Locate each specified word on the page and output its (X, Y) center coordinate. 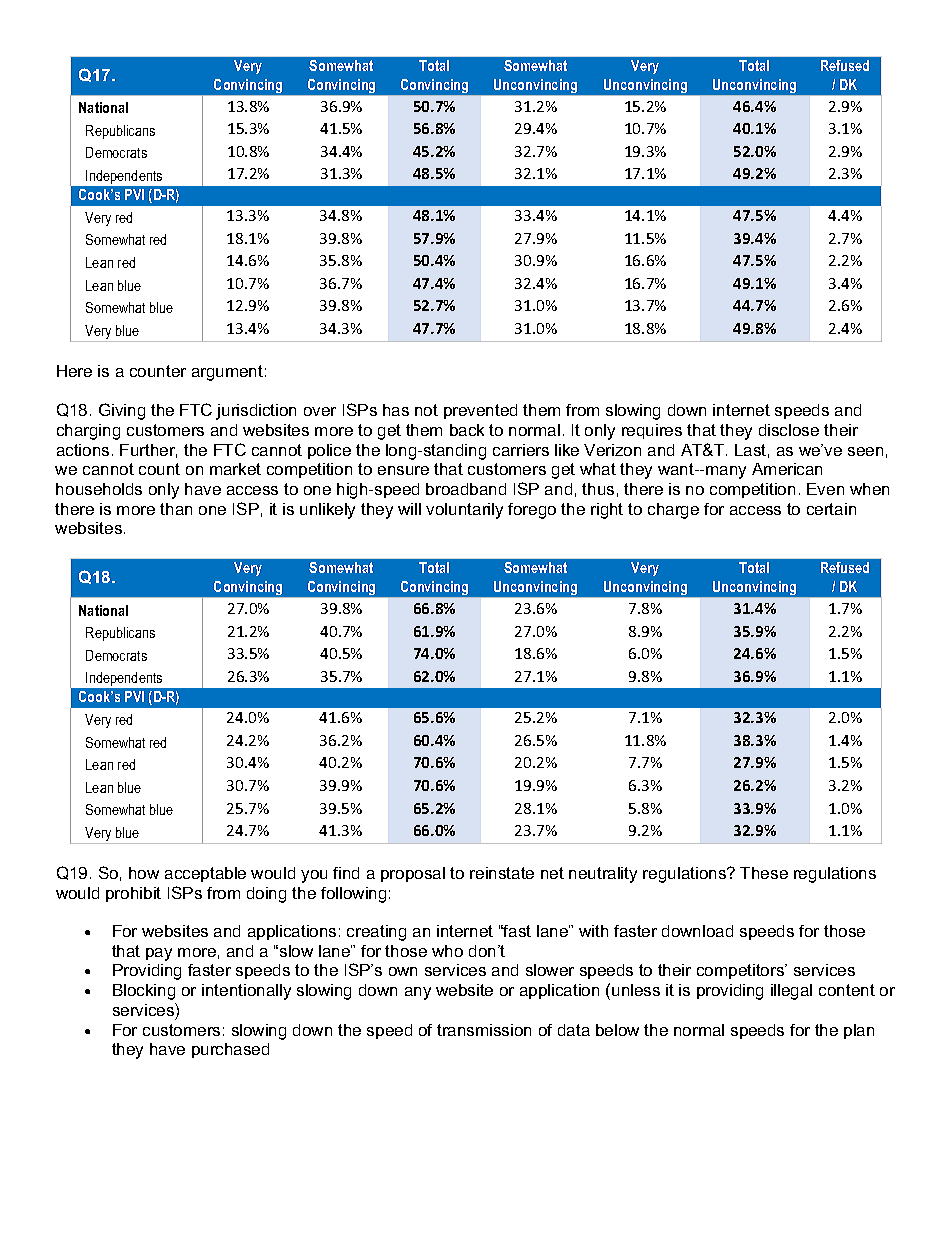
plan (859, 1031)
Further (148, 451)
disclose (789, 430)
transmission (484, 1030)
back (467, 430)
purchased (230, 1050)
